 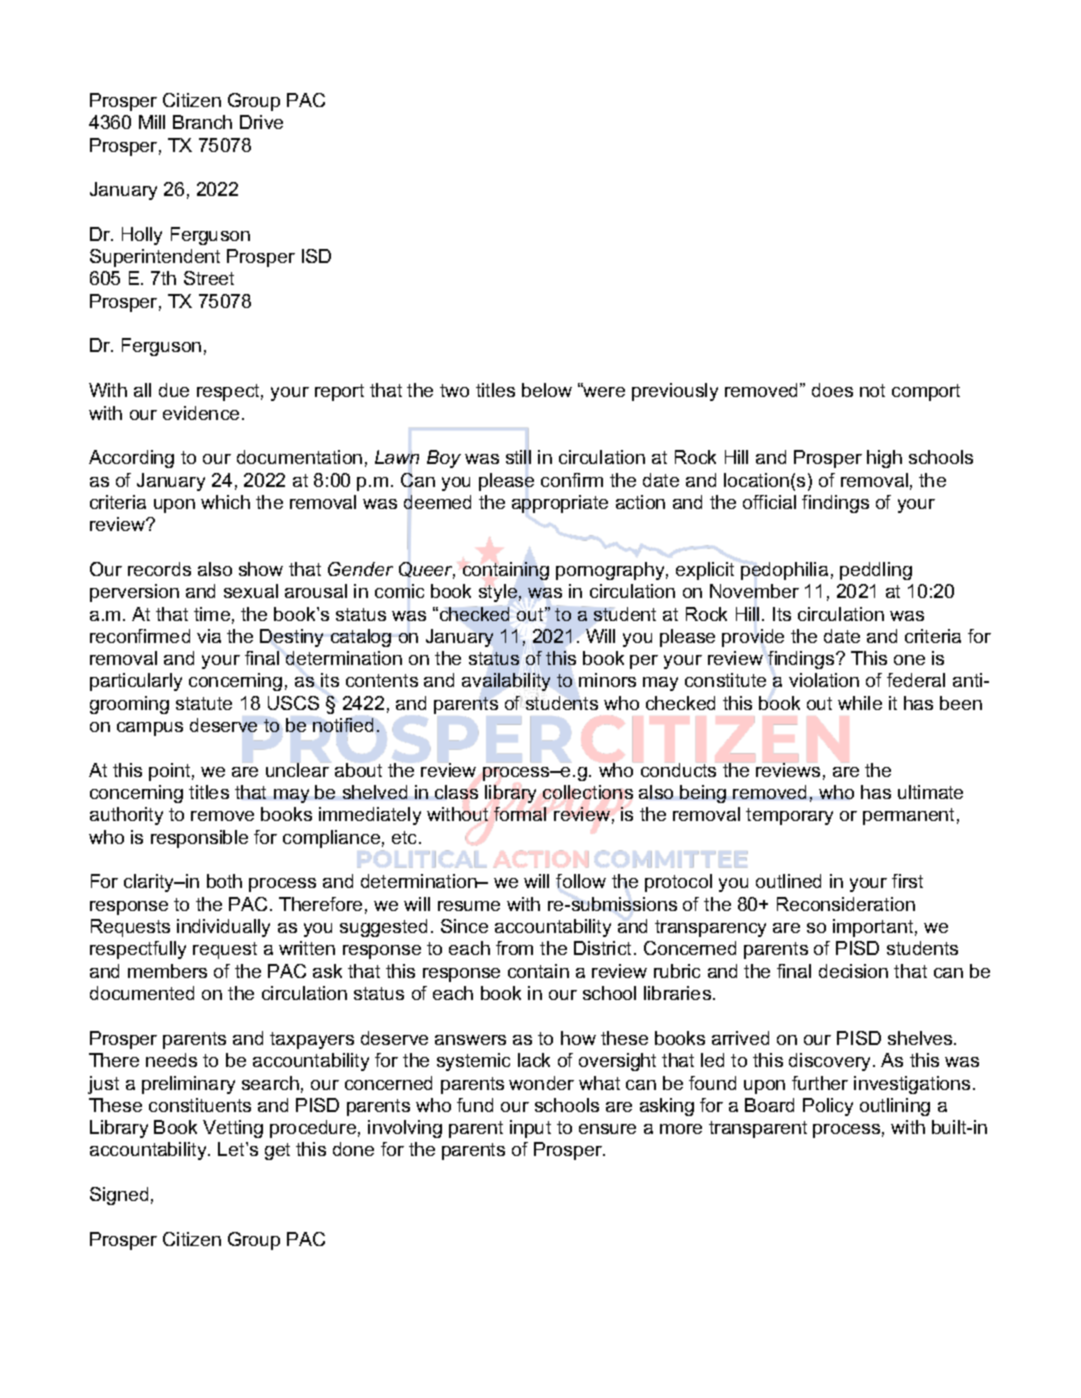 I want to click on availability, so click(x=506, y=683).
